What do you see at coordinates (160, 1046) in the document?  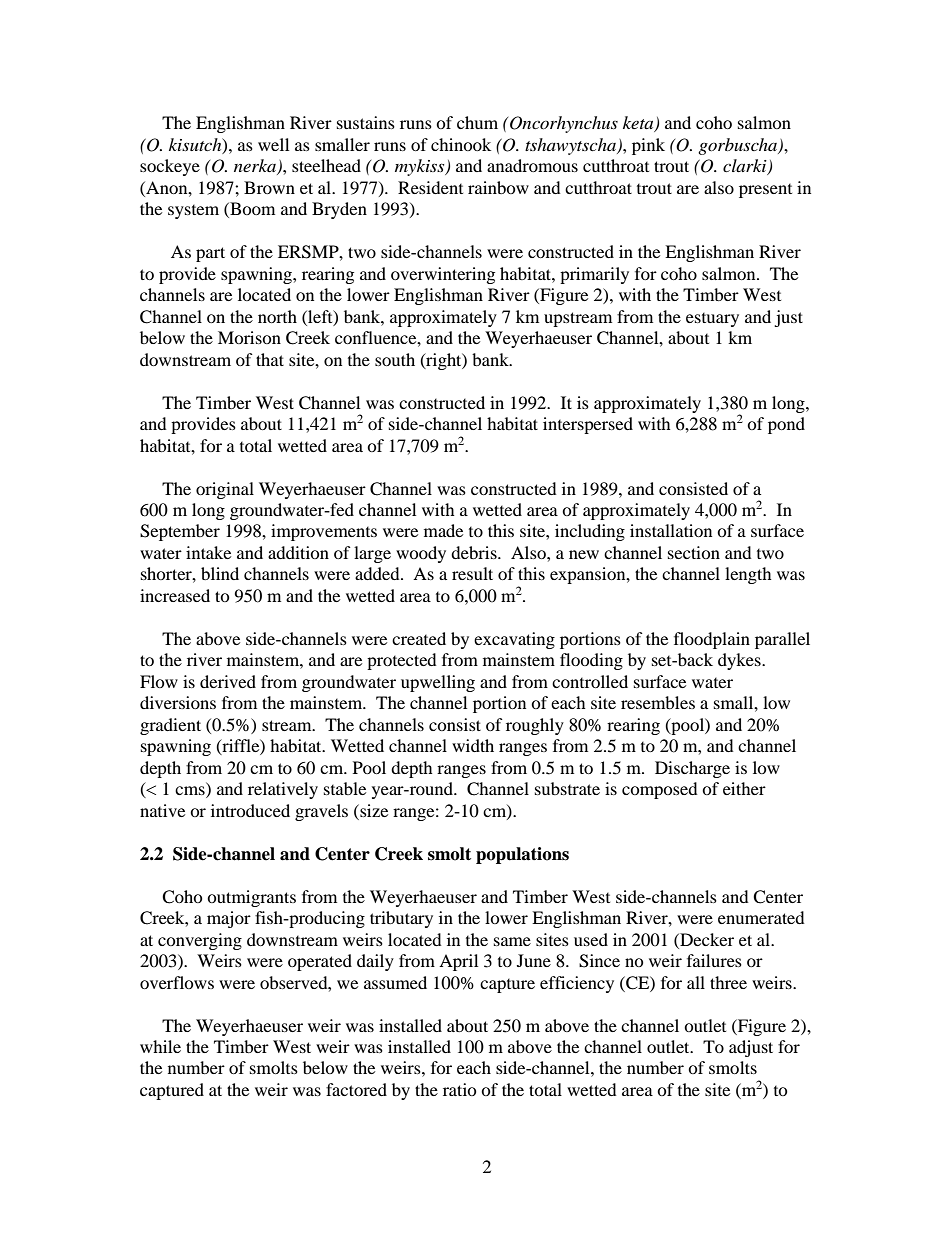 I see `while` at bounding box center [160, 1046].
